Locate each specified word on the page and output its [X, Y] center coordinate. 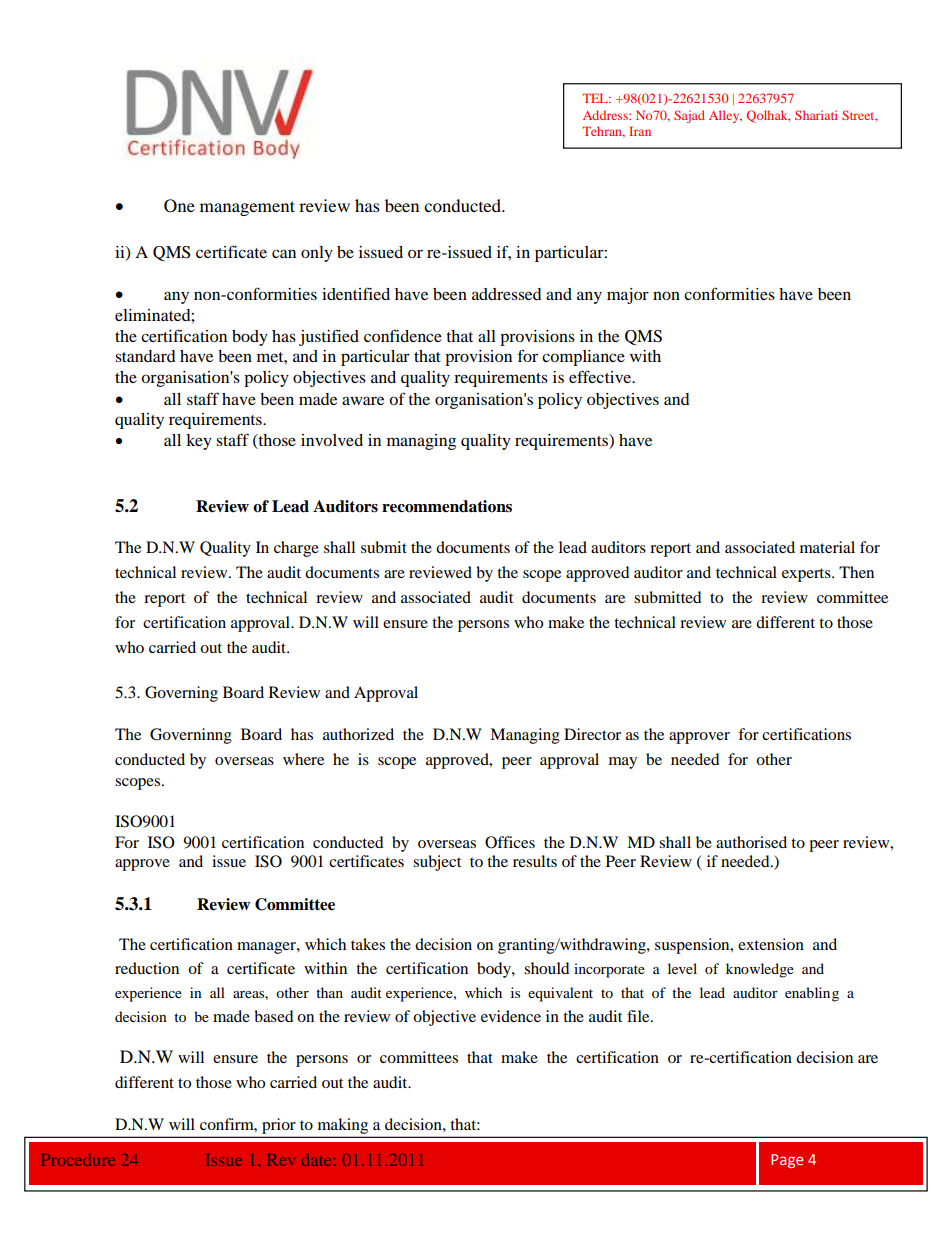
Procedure [78, 1160]
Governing [181, 694]
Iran [640, 131]
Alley [725, 116]
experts [807, 575]
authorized [358, 734]
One [179, 206]
